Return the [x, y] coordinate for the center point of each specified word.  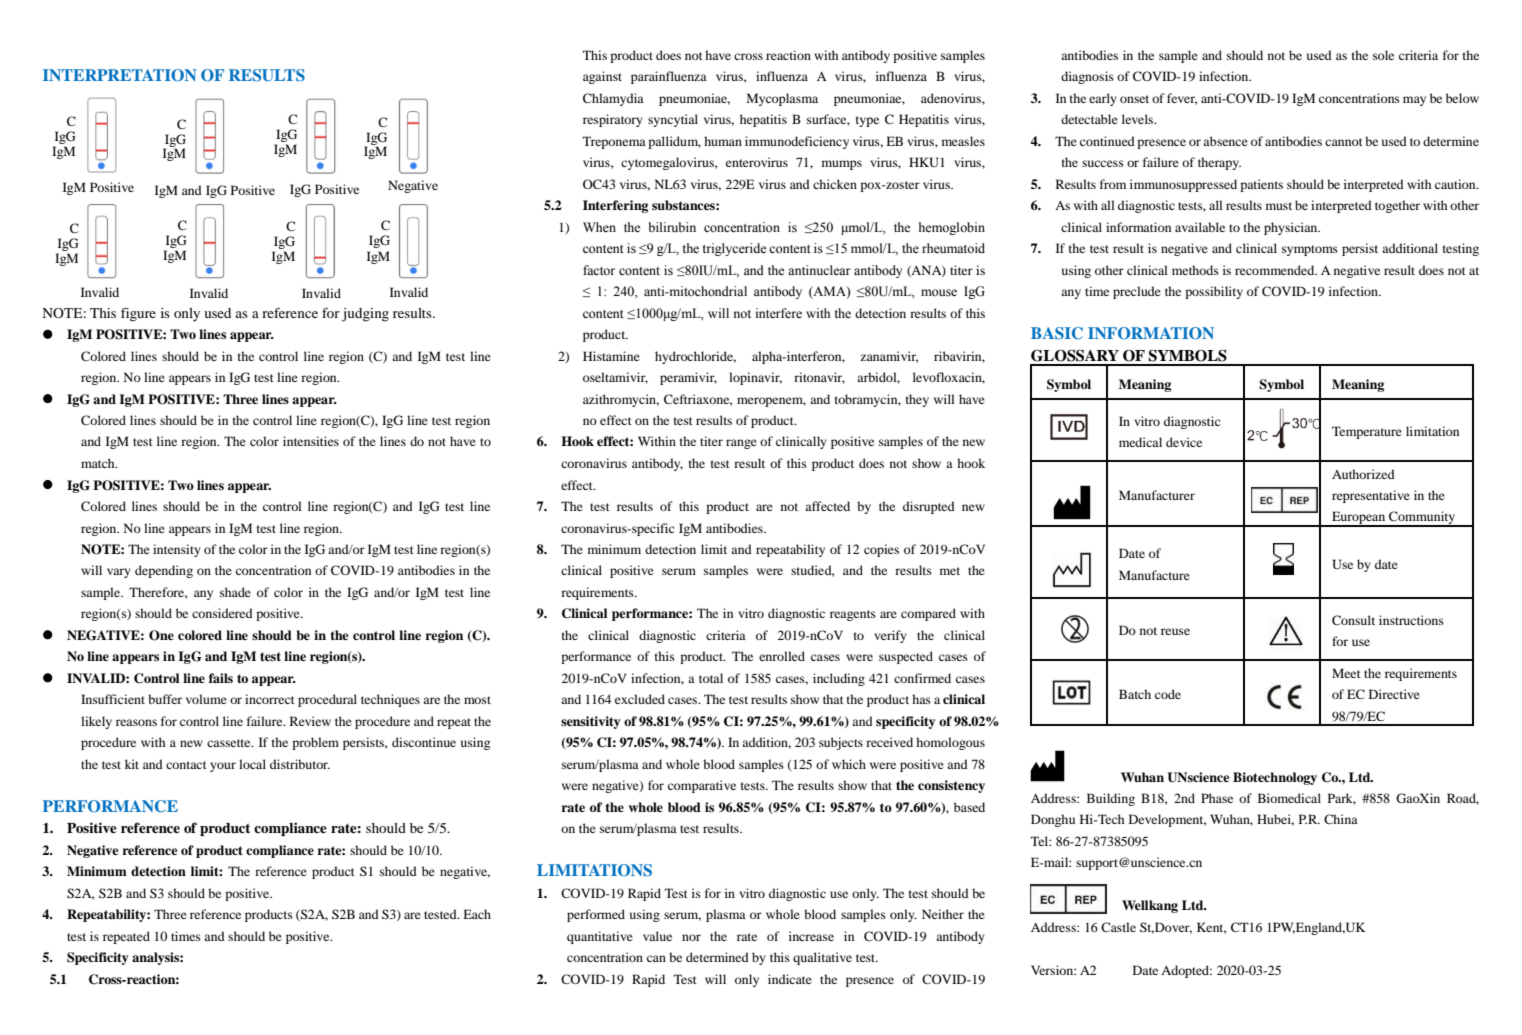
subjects [841, 743]
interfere [779, 313]
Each [477, 914]
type [867, 121]
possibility [1214, 292]
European [1359, 519]
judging [365, 315]
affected [827, 506]
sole [1383, 55]
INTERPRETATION [120, 75]
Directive [1394, 694]
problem [315, 743]
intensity [177, 550]
